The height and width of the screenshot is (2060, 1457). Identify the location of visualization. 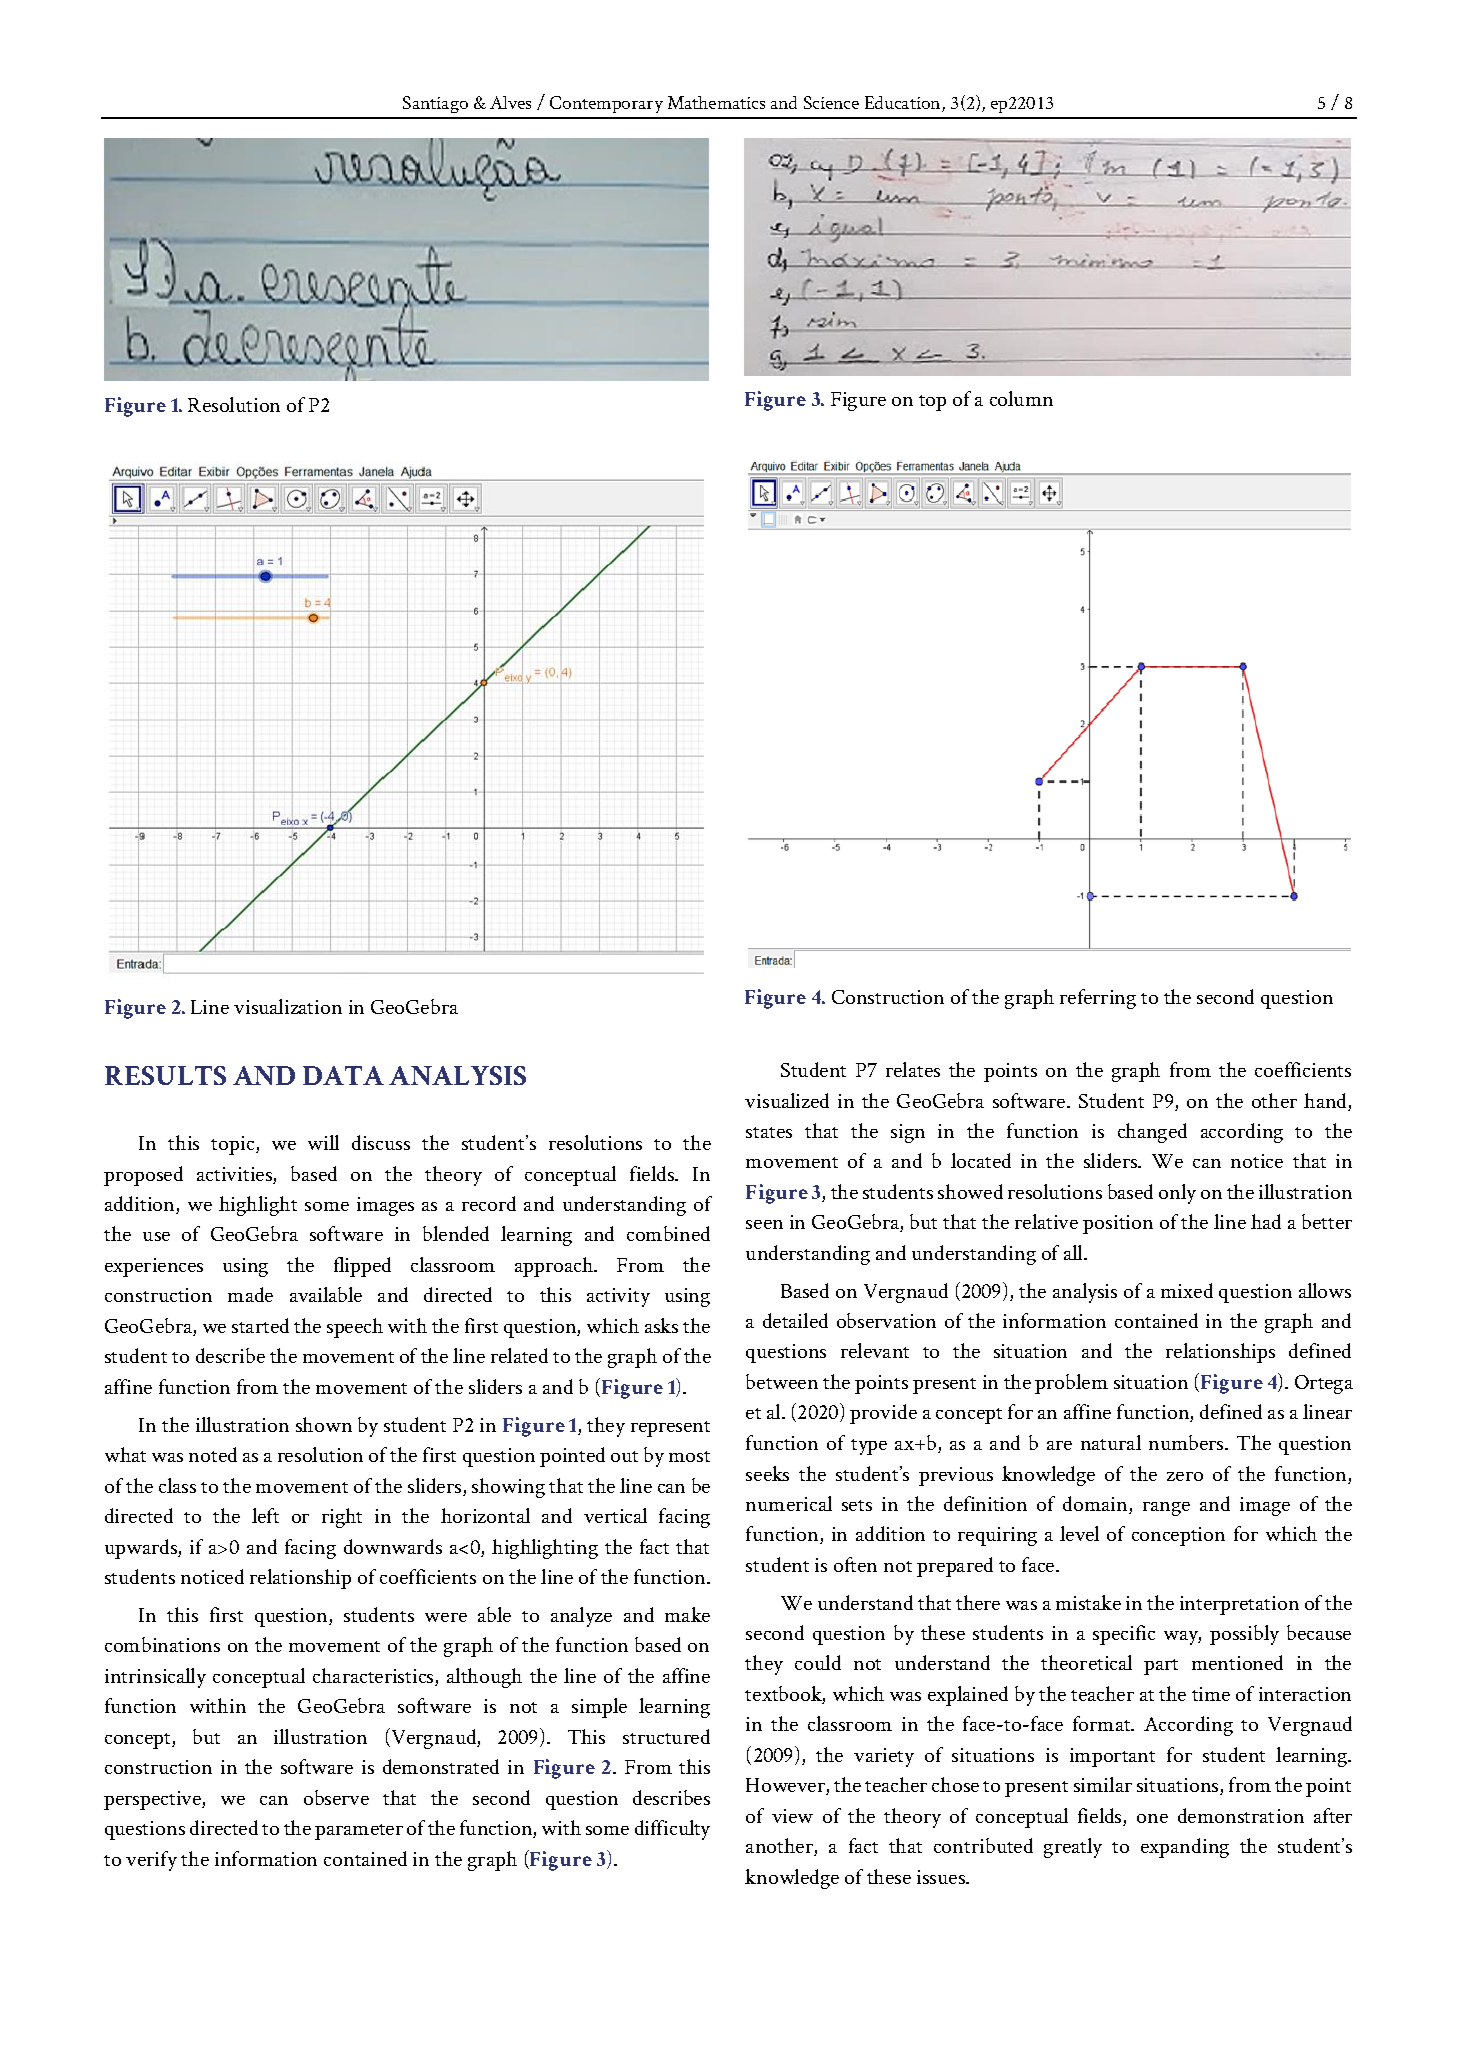
(288, 1006).
